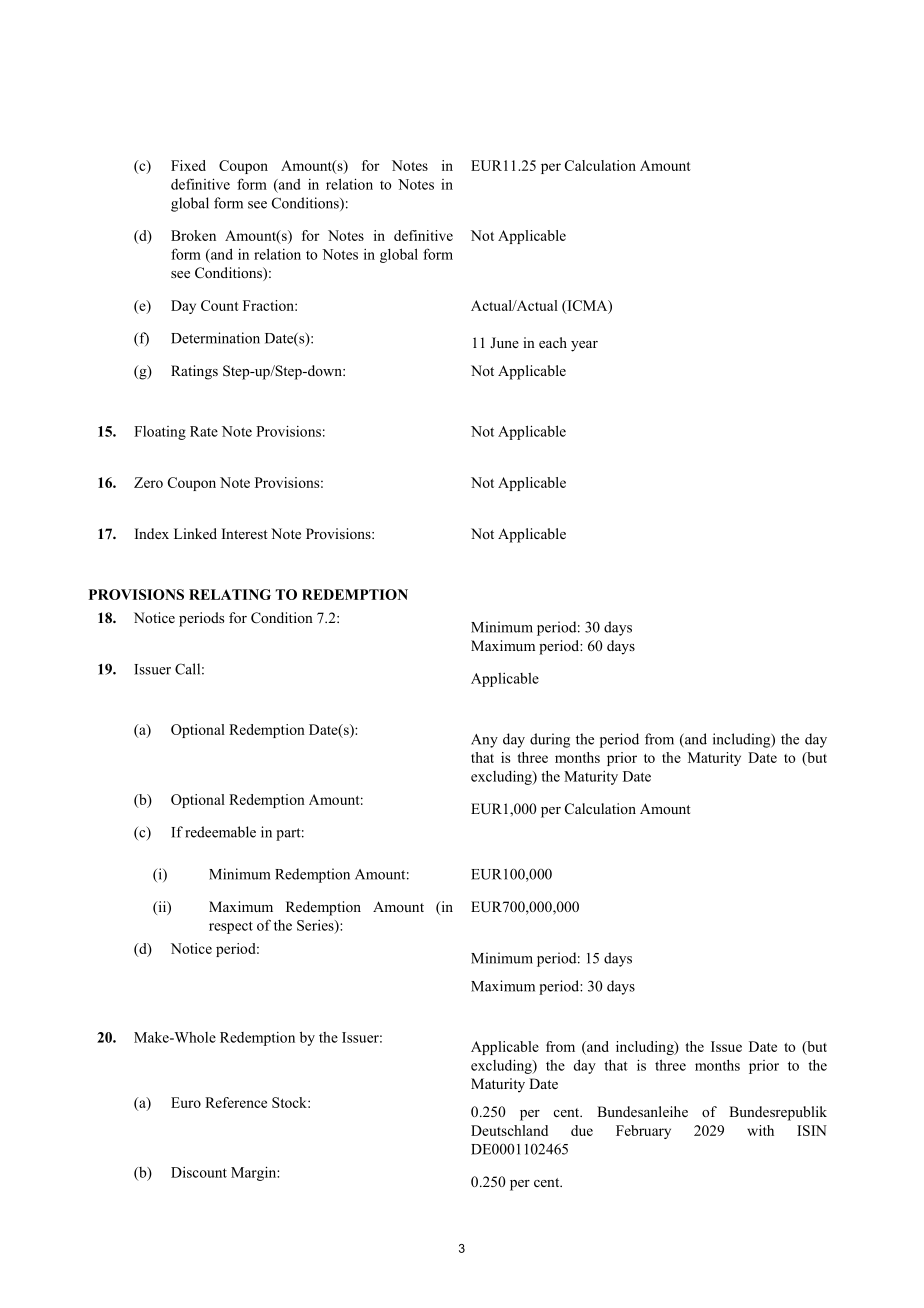 Image resolution: width=924 pixels, height=1308 pixels. What do you see at coordinates (584, 346) in the screenshot?
I see `year` at bounding box center [584, 346].
